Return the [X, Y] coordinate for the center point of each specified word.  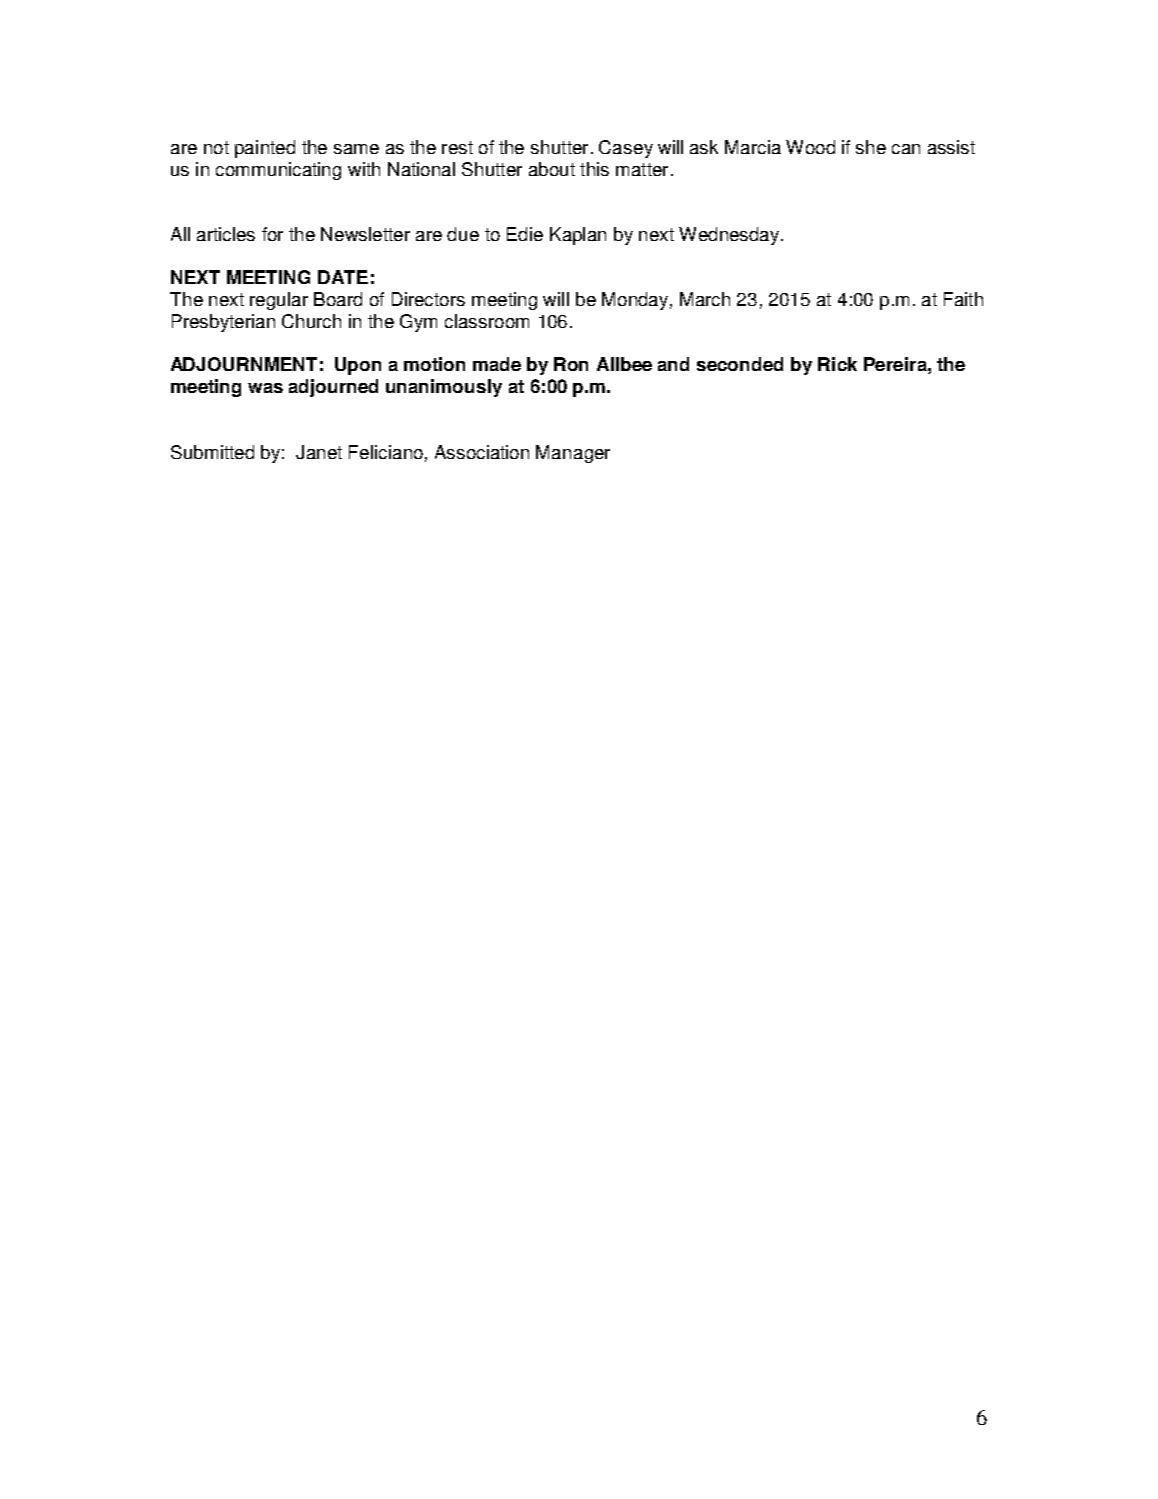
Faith [963, 299]
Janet [319, 452]
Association [482, 452]
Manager [573, 454]
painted [265, 149]
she [871, 147]
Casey [626, 149]
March [705, 299]
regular [279, 301]
